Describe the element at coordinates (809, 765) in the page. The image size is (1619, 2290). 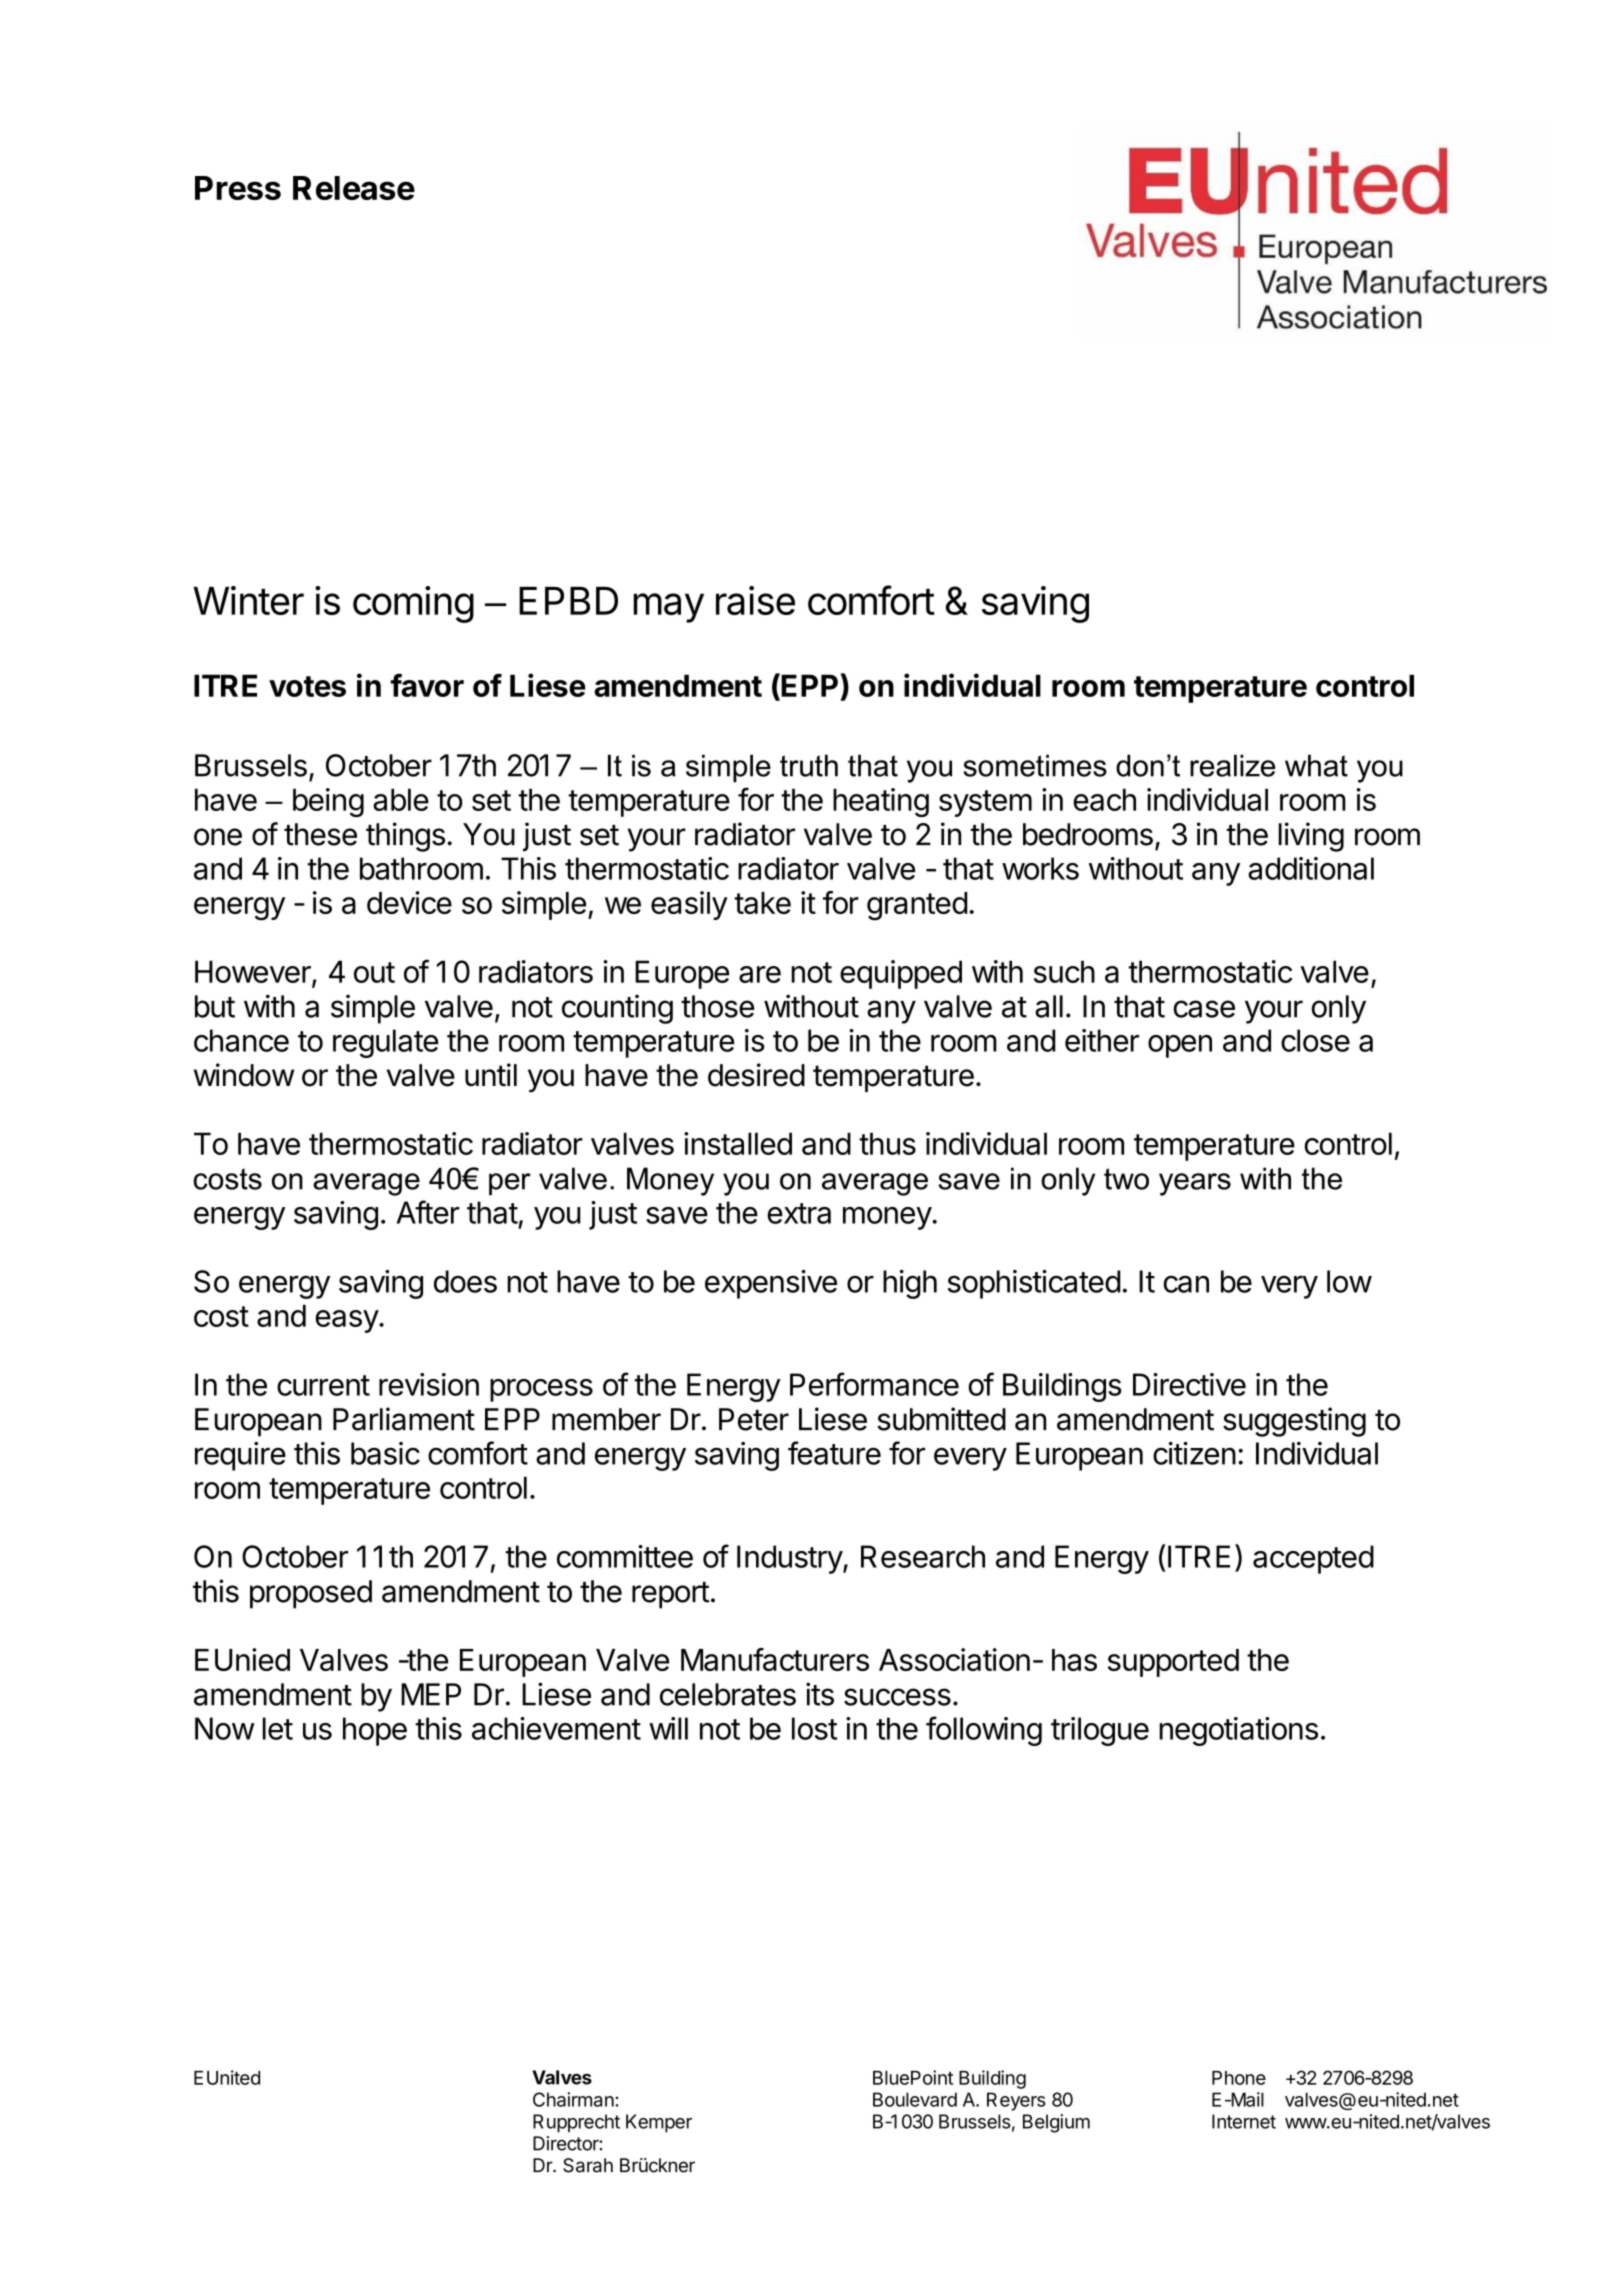
I see `truth` at that location.
